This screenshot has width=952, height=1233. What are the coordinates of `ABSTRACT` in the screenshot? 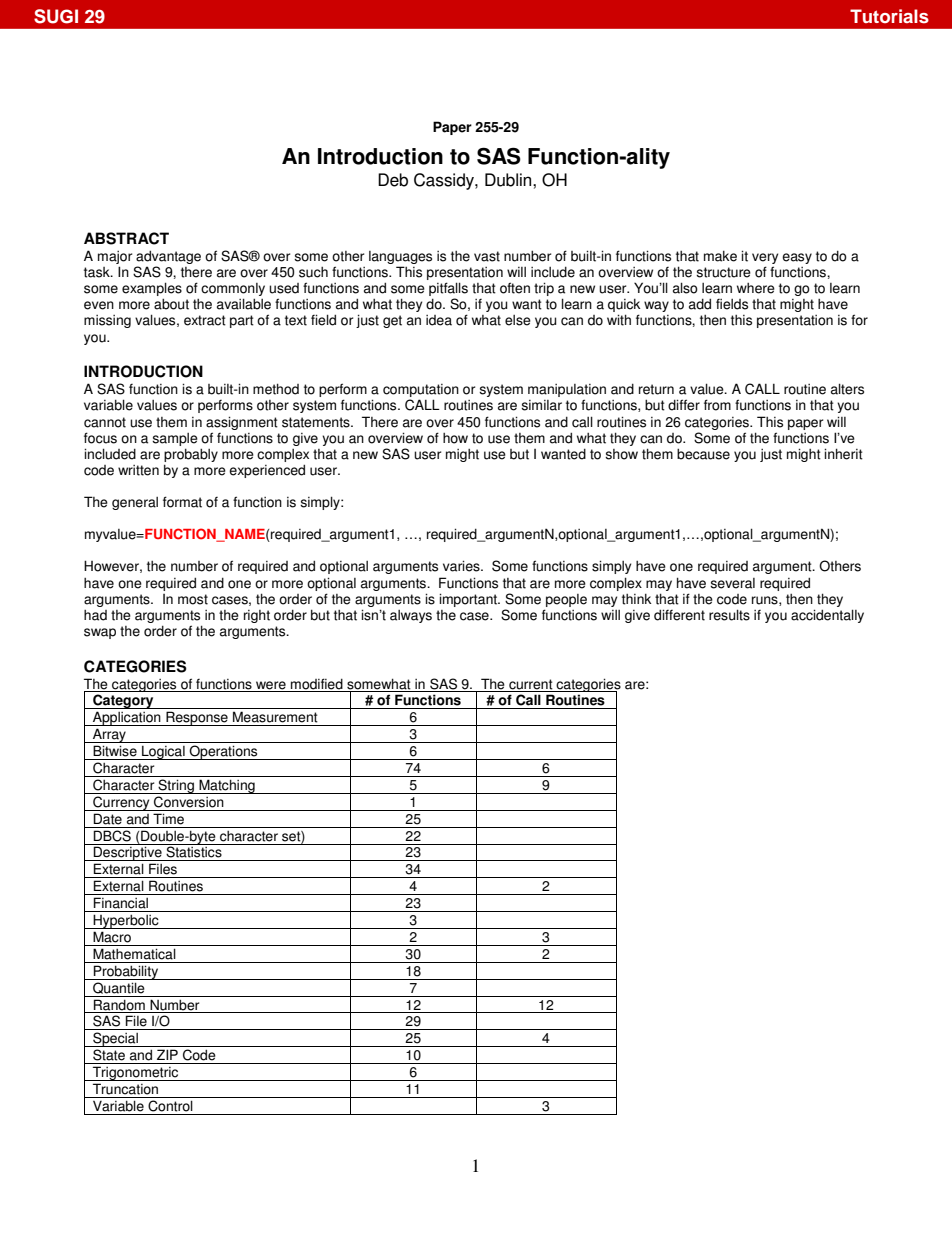 It's located at (126, 238).
